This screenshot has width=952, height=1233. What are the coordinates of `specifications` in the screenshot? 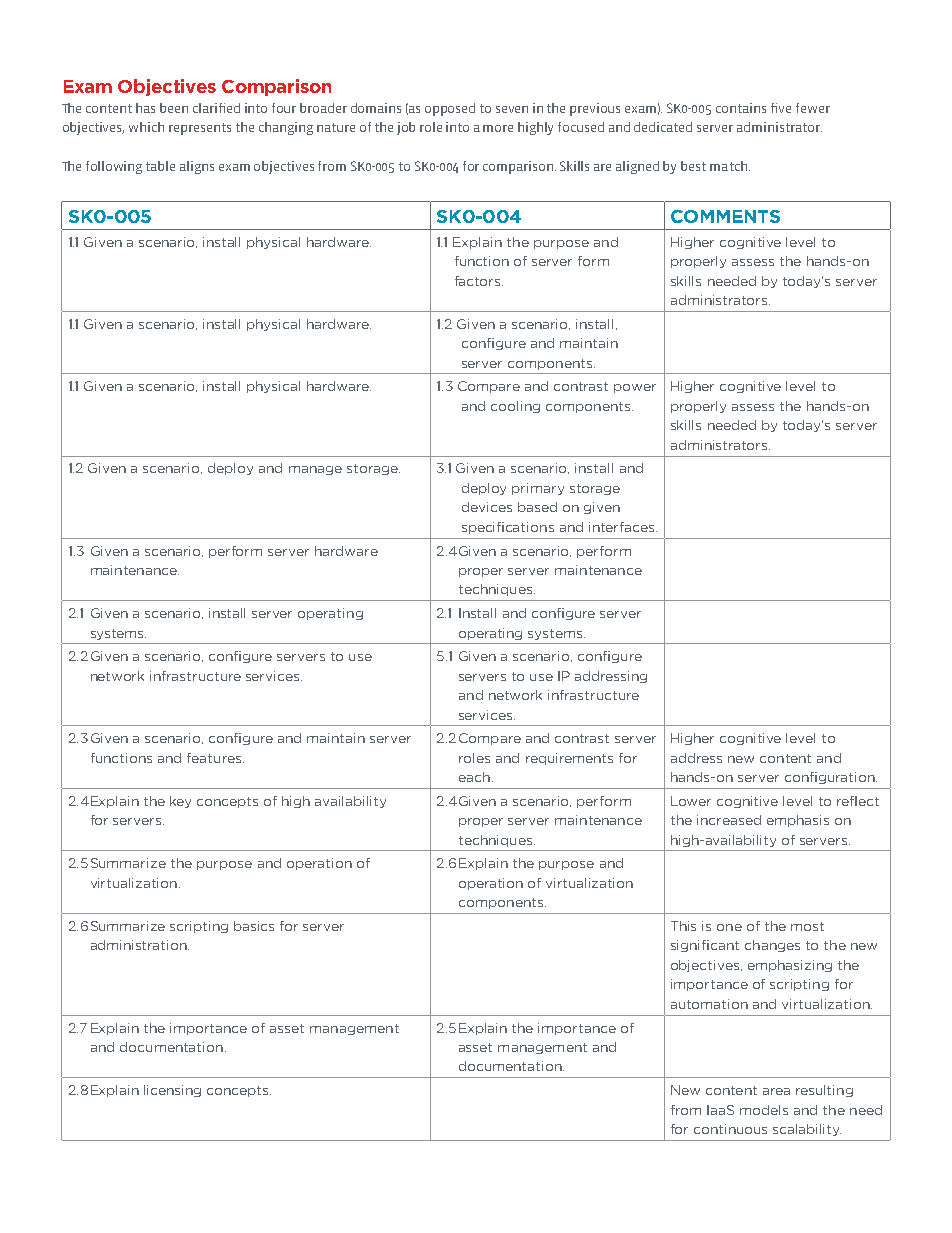 It's located at (508, 528).
